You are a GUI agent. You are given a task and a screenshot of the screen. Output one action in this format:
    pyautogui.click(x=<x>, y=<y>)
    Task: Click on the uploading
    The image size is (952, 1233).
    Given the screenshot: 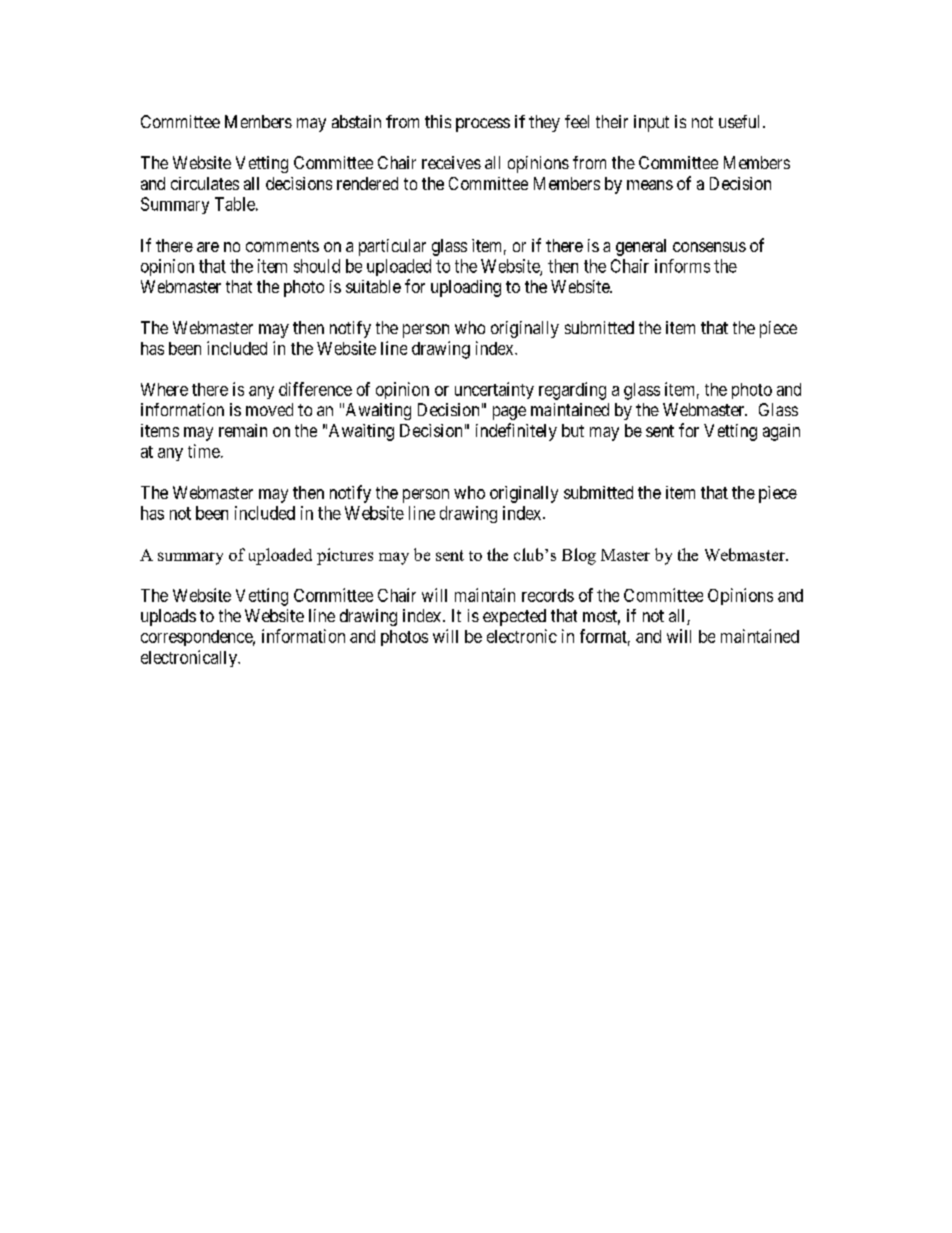 What is the action you would take?
    pyautogui.click(x=466, y=288)
